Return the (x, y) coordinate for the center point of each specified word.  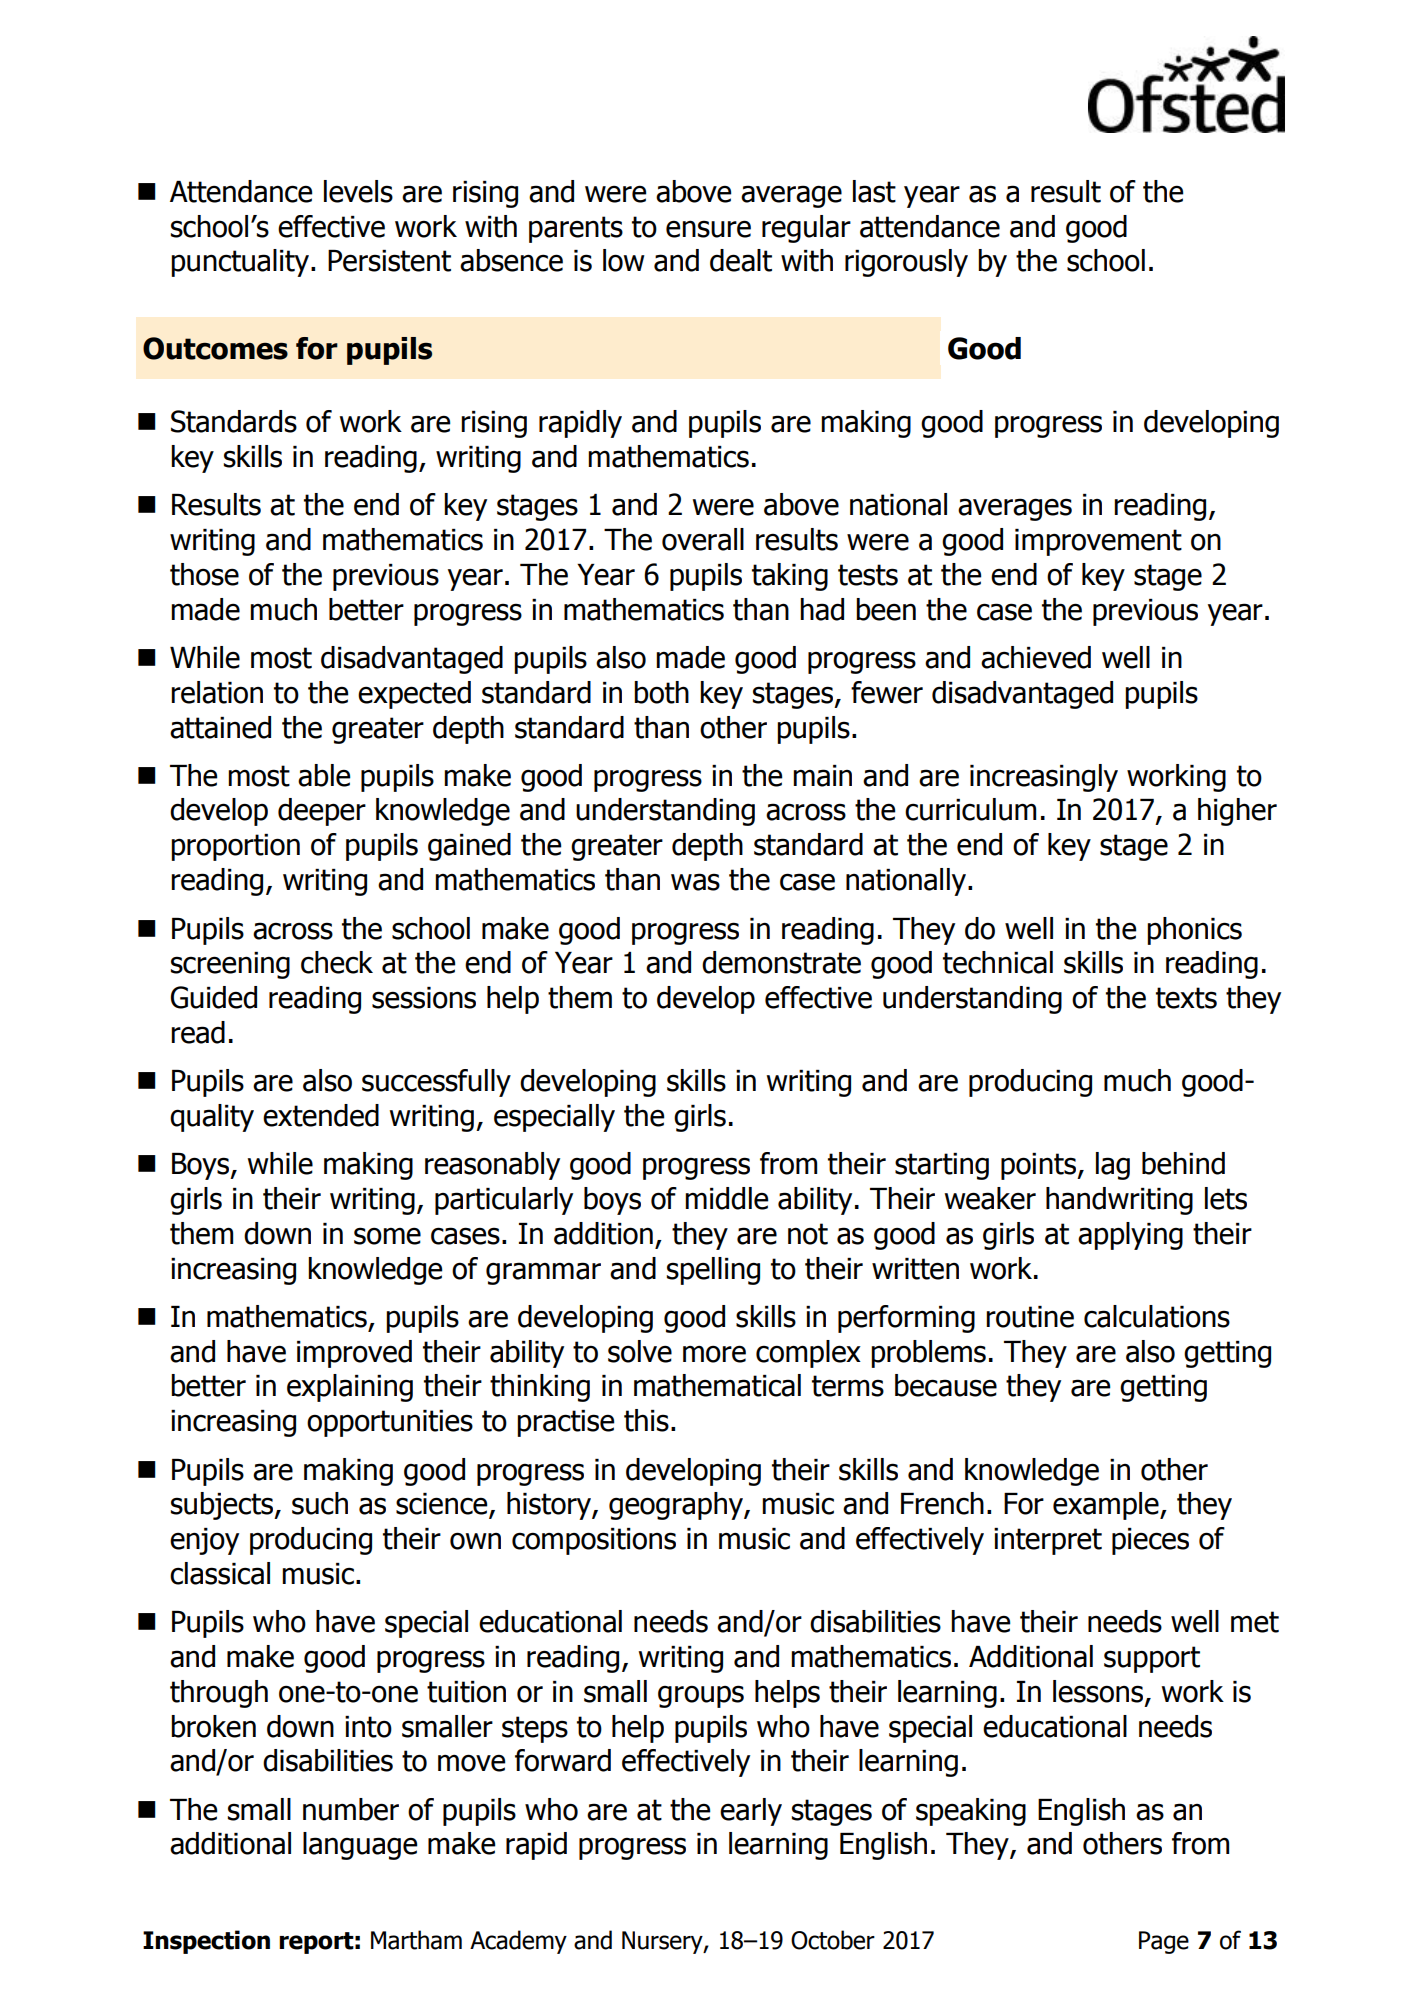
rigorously (906, 263)
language (360, 1846)
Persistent (389, 261)
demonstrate (781, 962)
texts (1186, 998)
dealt (741, 260)
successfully (436, 1083)
